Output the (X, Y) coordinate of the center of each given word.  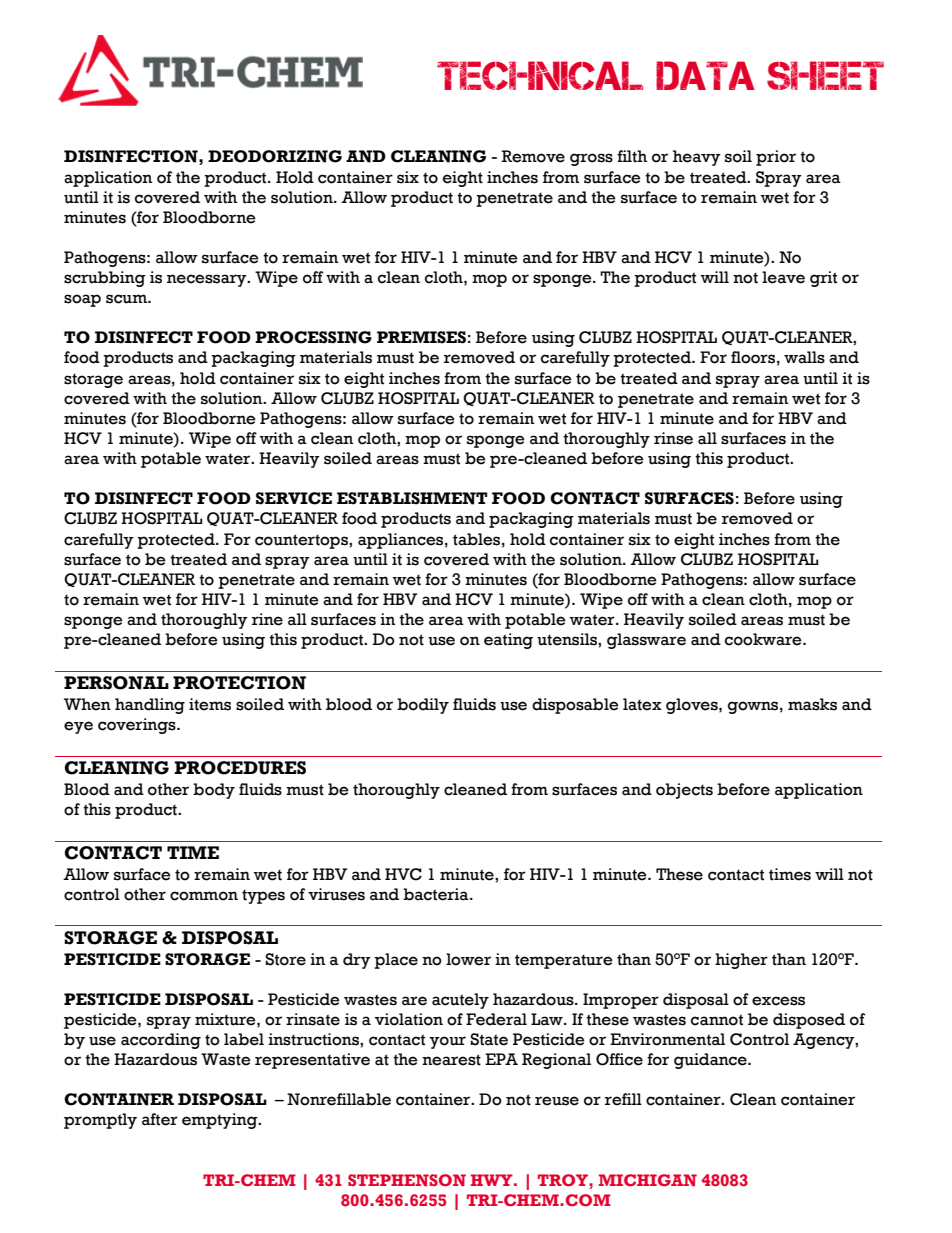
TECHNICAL (540, 75)
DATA (705, 75)
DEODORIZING (275, 156)
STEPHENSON (407, 1180)
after (160, 1119)
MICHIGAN (648, 1180)
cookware (764, 639)
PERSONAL (116, 683)
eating (508, 641)
